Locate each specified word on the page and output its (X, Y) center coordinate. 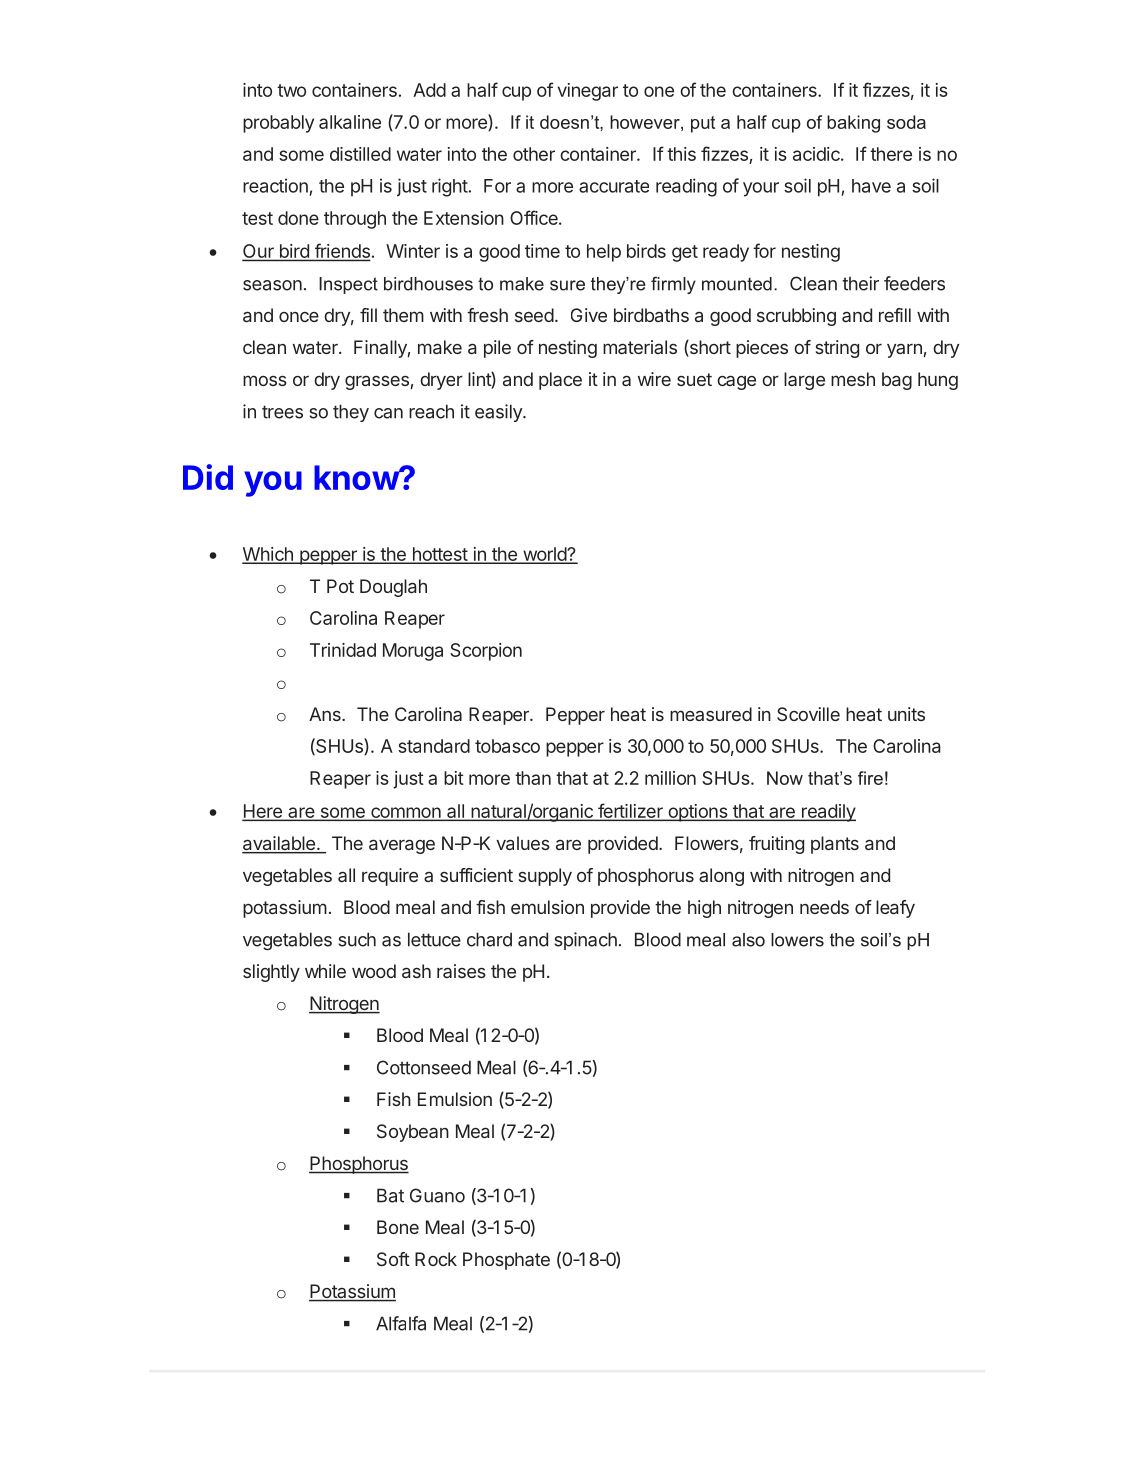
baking (853, 124)
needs (824, 907)
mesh (853, 379)
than (533, 778)
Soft (393, 1259)
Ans (326, 714)
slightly (271, 973)
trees (282, 412)
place (560, 381)
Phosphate (506, 1261)
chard (489, 939)
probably (278, 124)
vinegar (588, 92)
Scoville (808, 714)
